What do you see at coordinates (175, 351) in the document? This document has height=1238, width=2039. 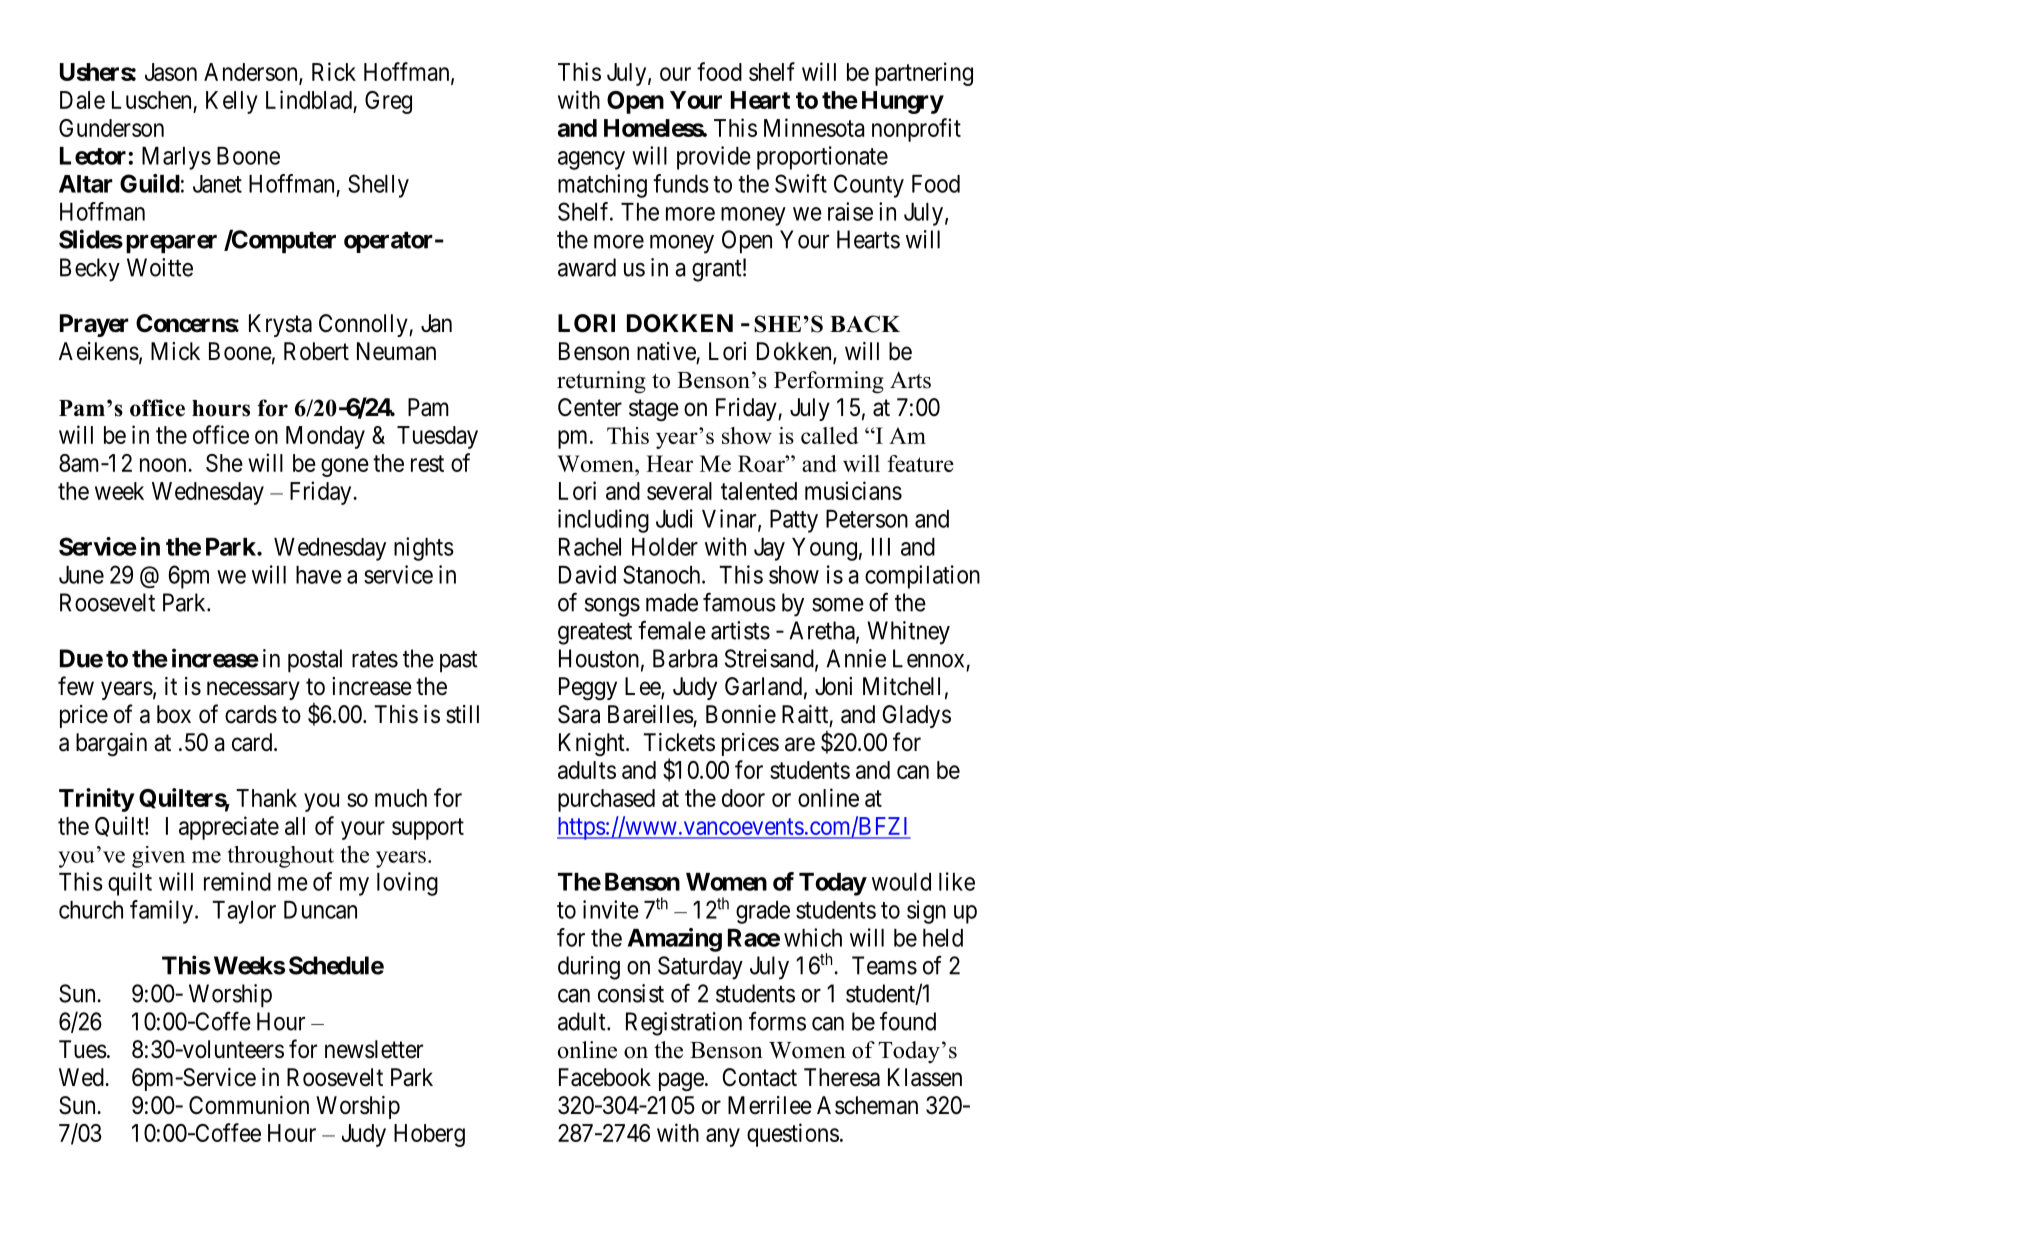 I see `Mick` at bounding box center [175, 351].
